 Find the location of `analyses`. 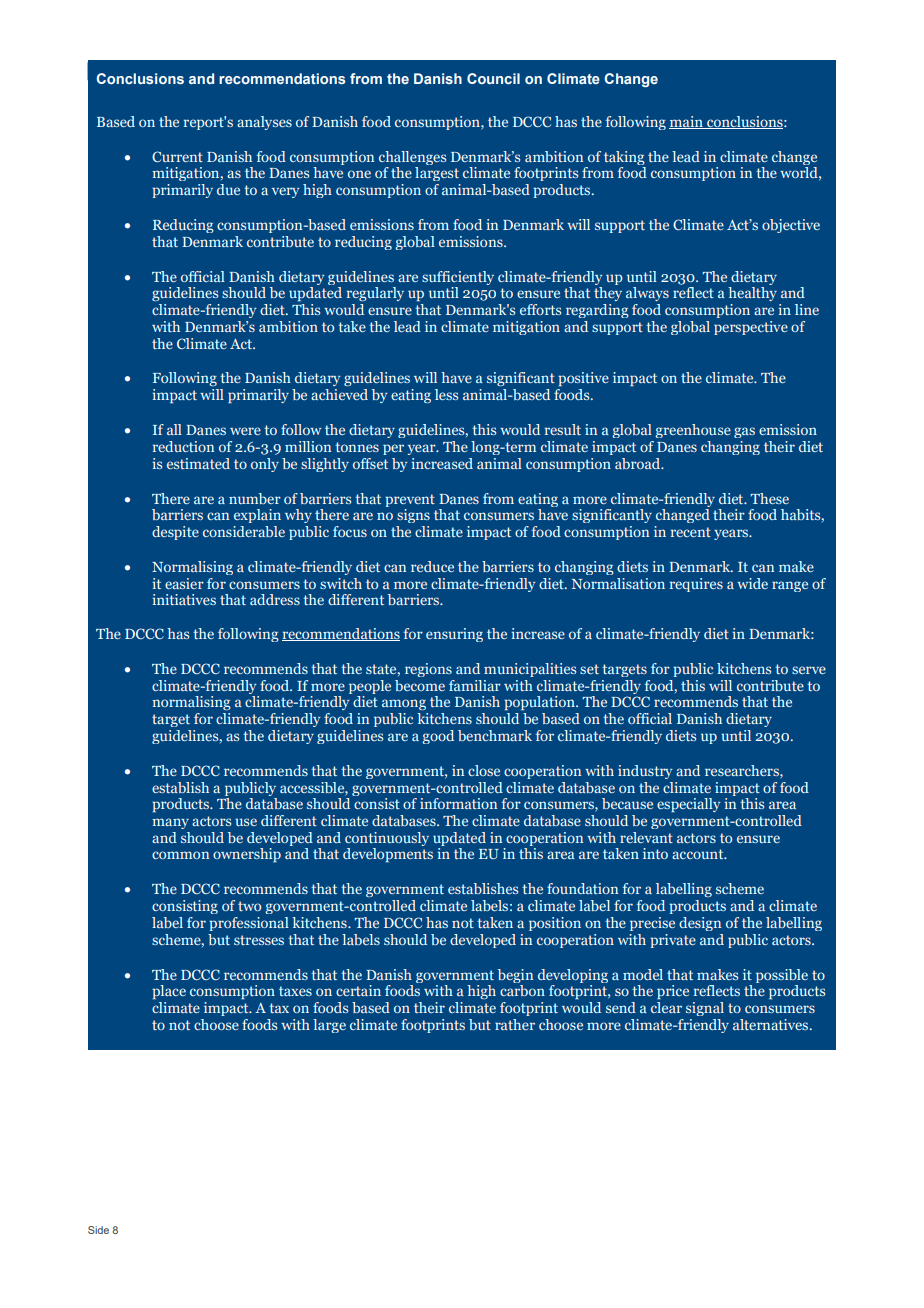

analyses is located at coordinates (264, 123).
